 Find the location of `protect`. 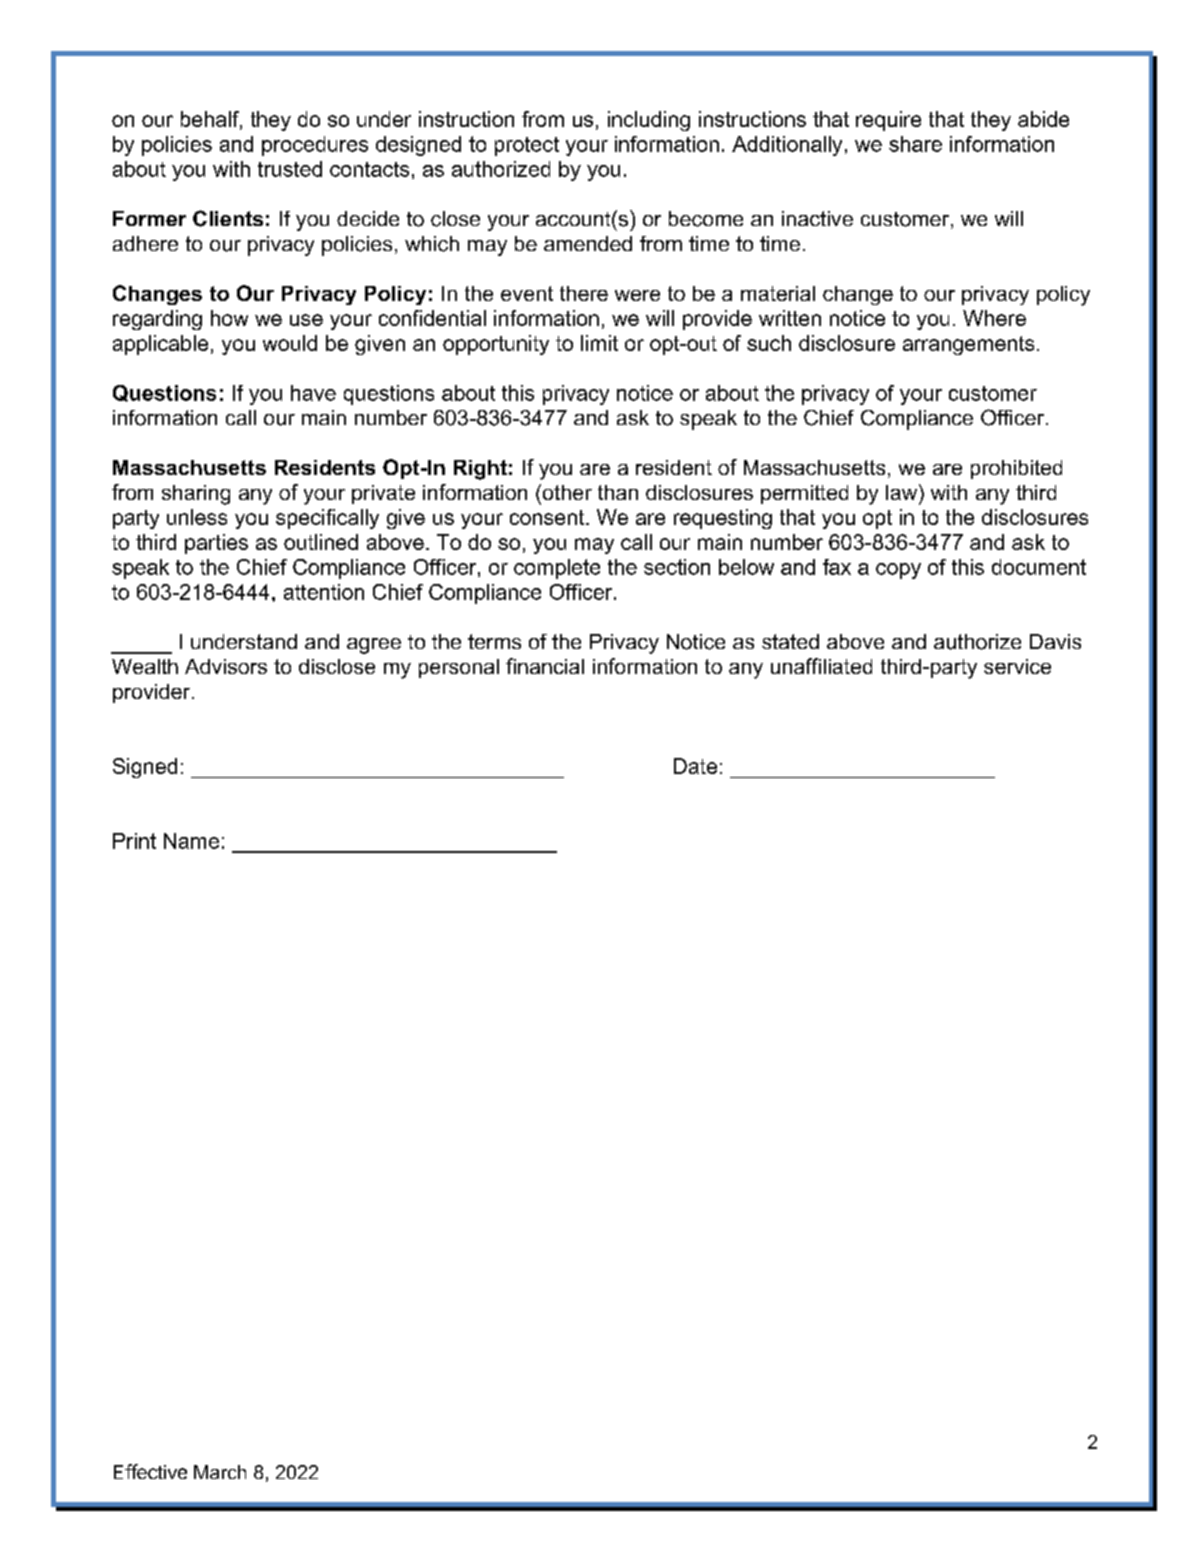

protect is located at coordinates (527, 146).
